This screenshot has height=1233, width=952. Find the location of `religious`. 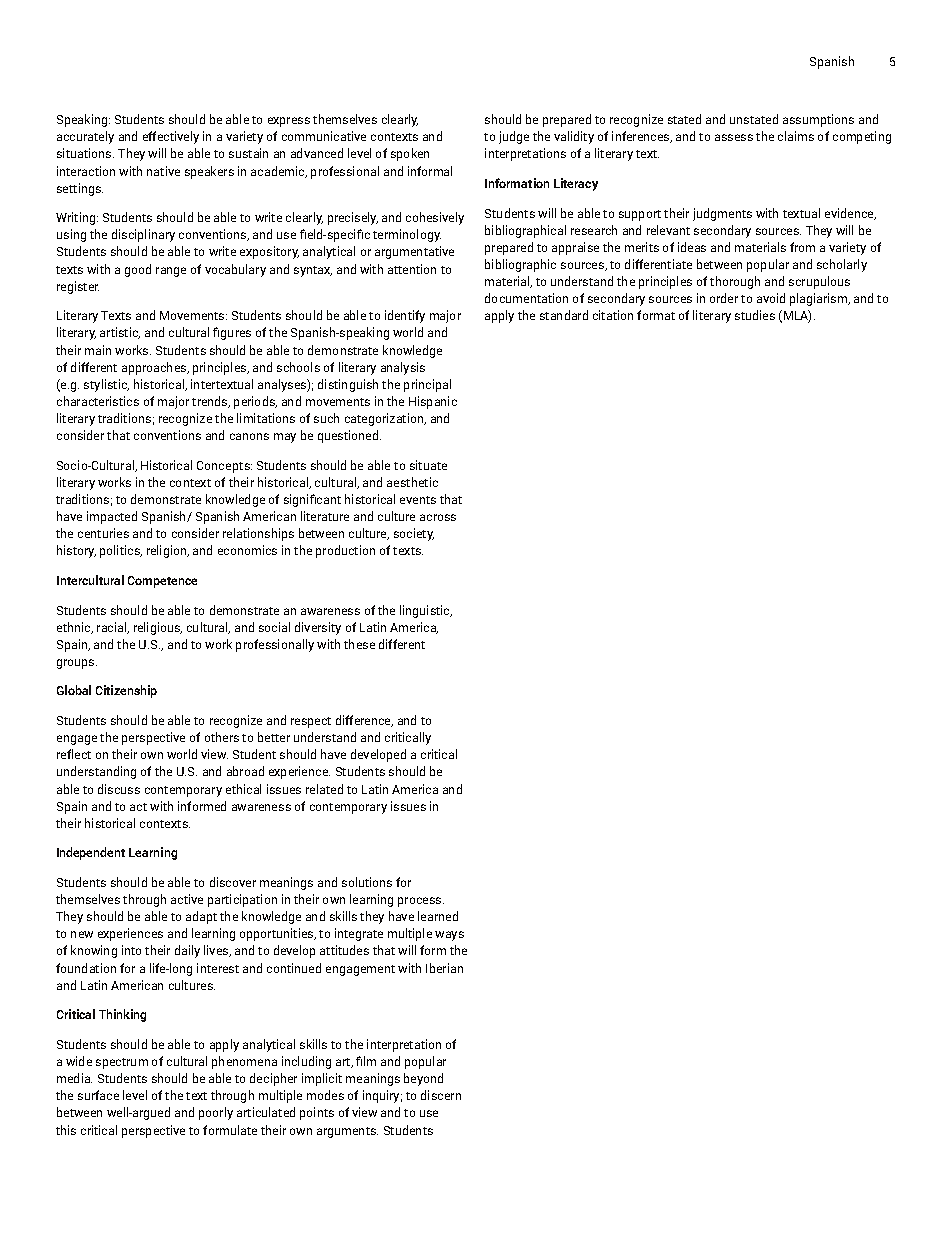

religious is located at coordinates (158, 628).
